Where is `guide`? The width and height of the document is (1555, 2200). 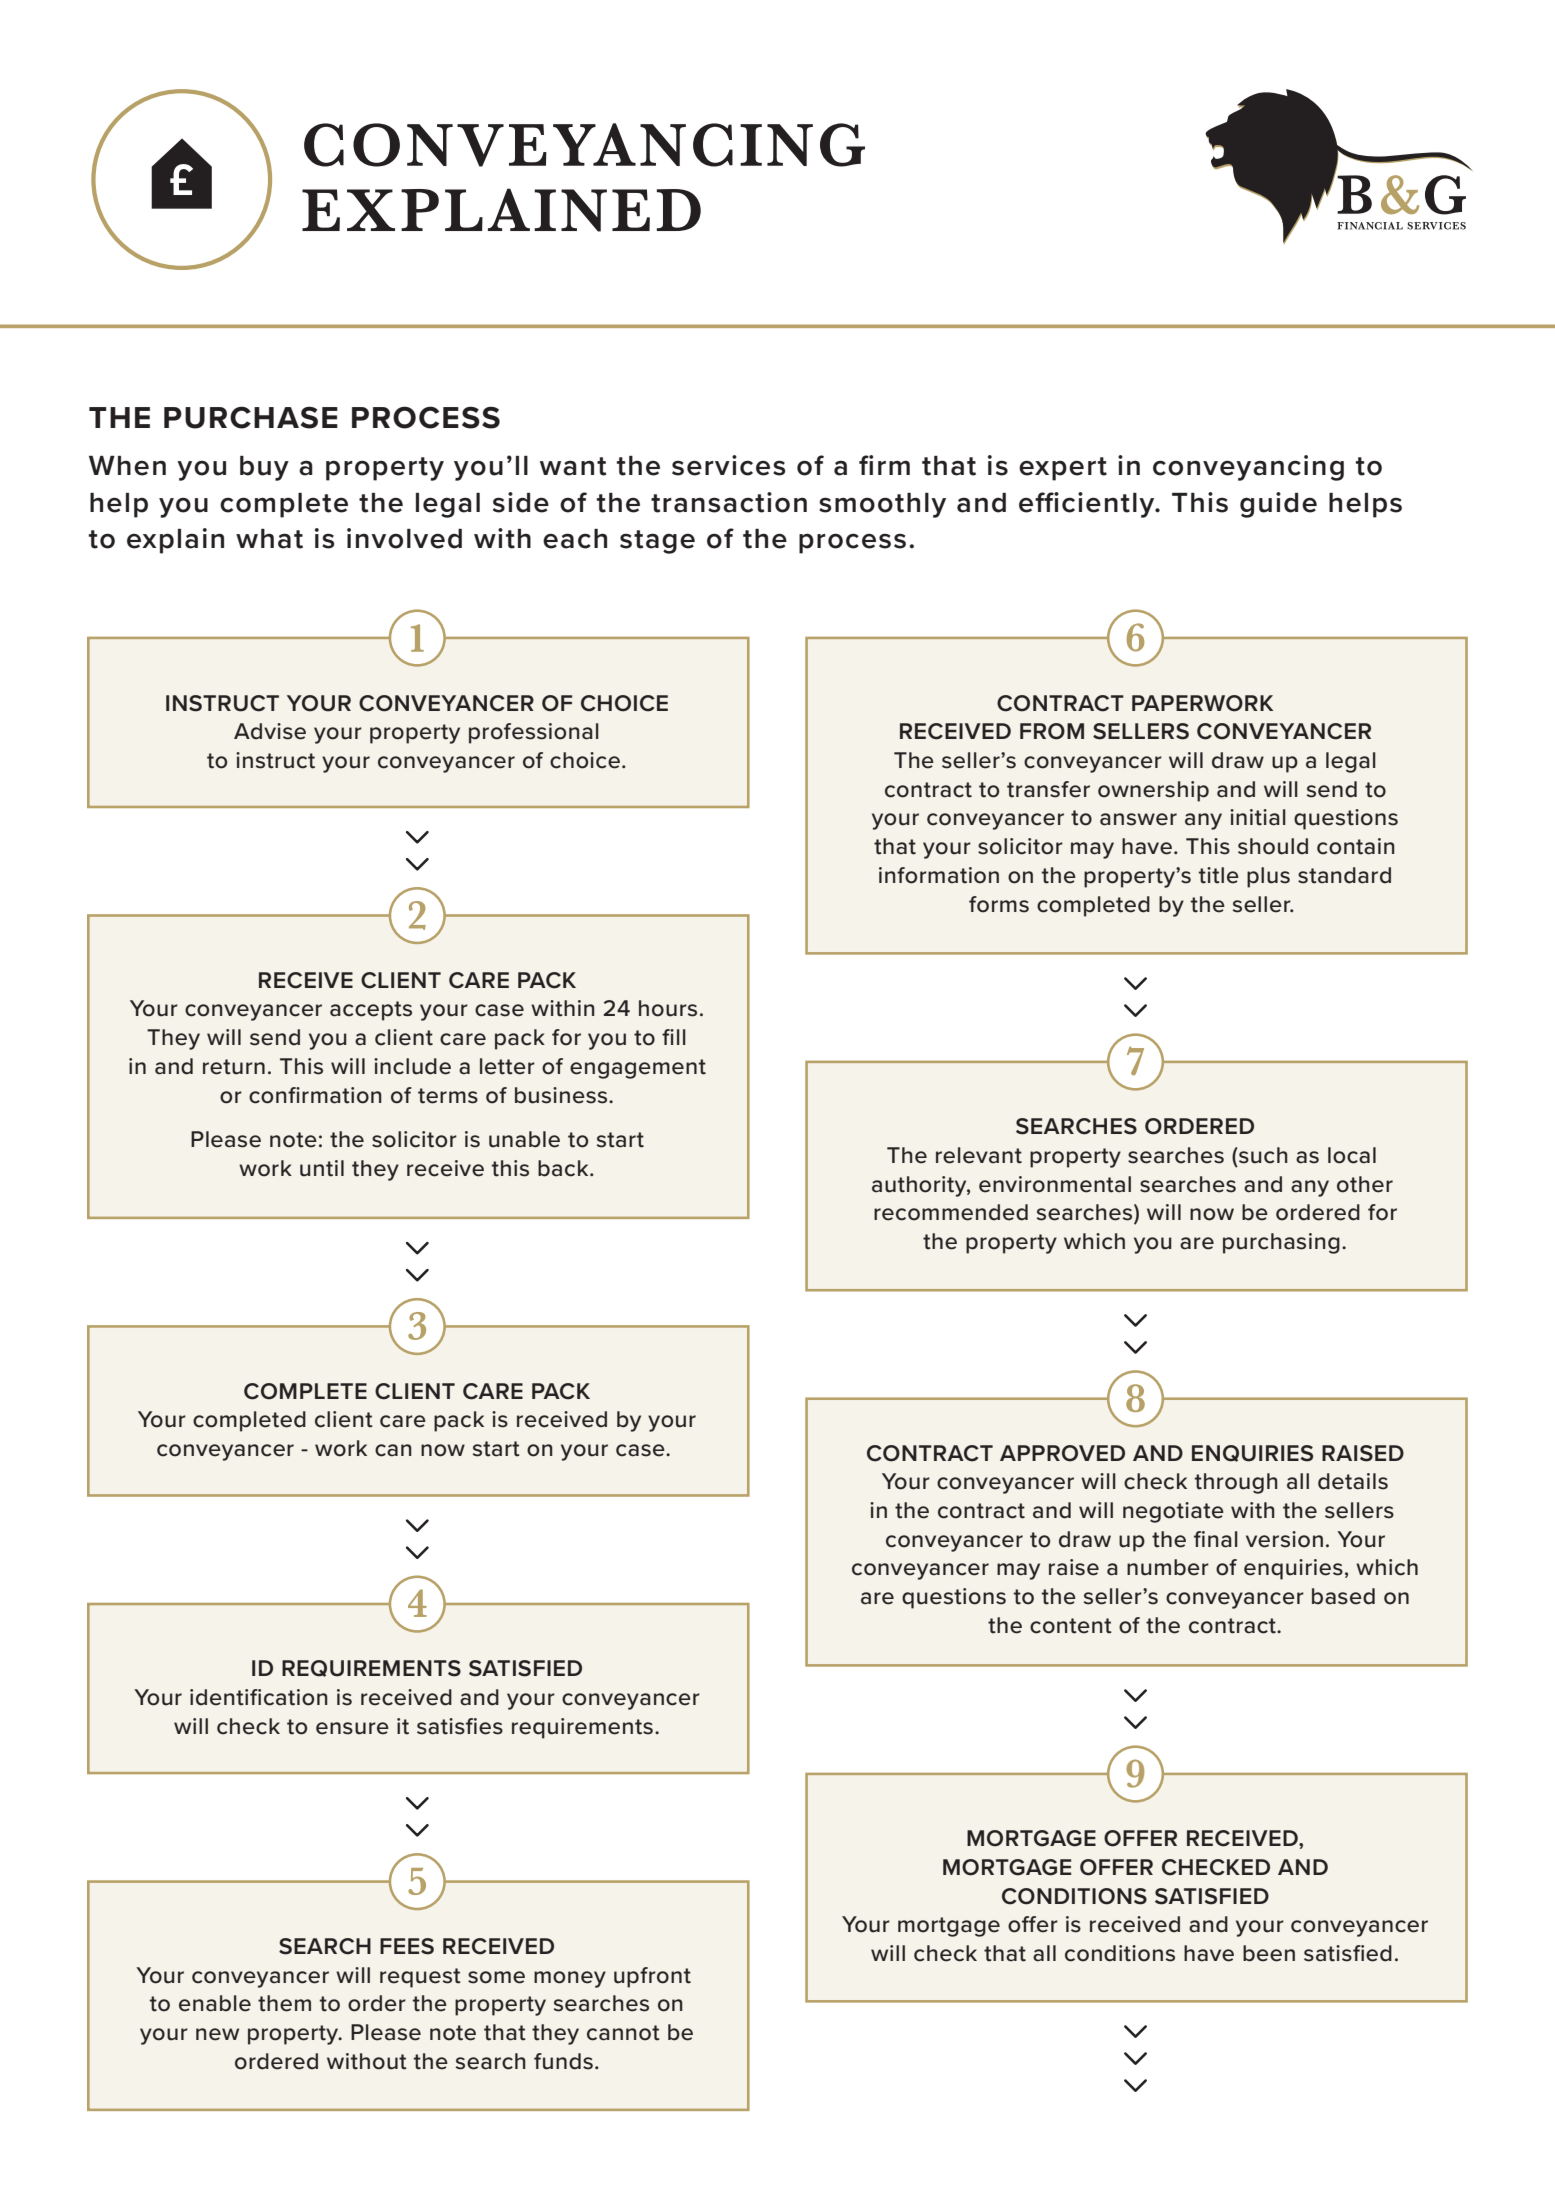
guide is located at coordinates (1278, 505).
